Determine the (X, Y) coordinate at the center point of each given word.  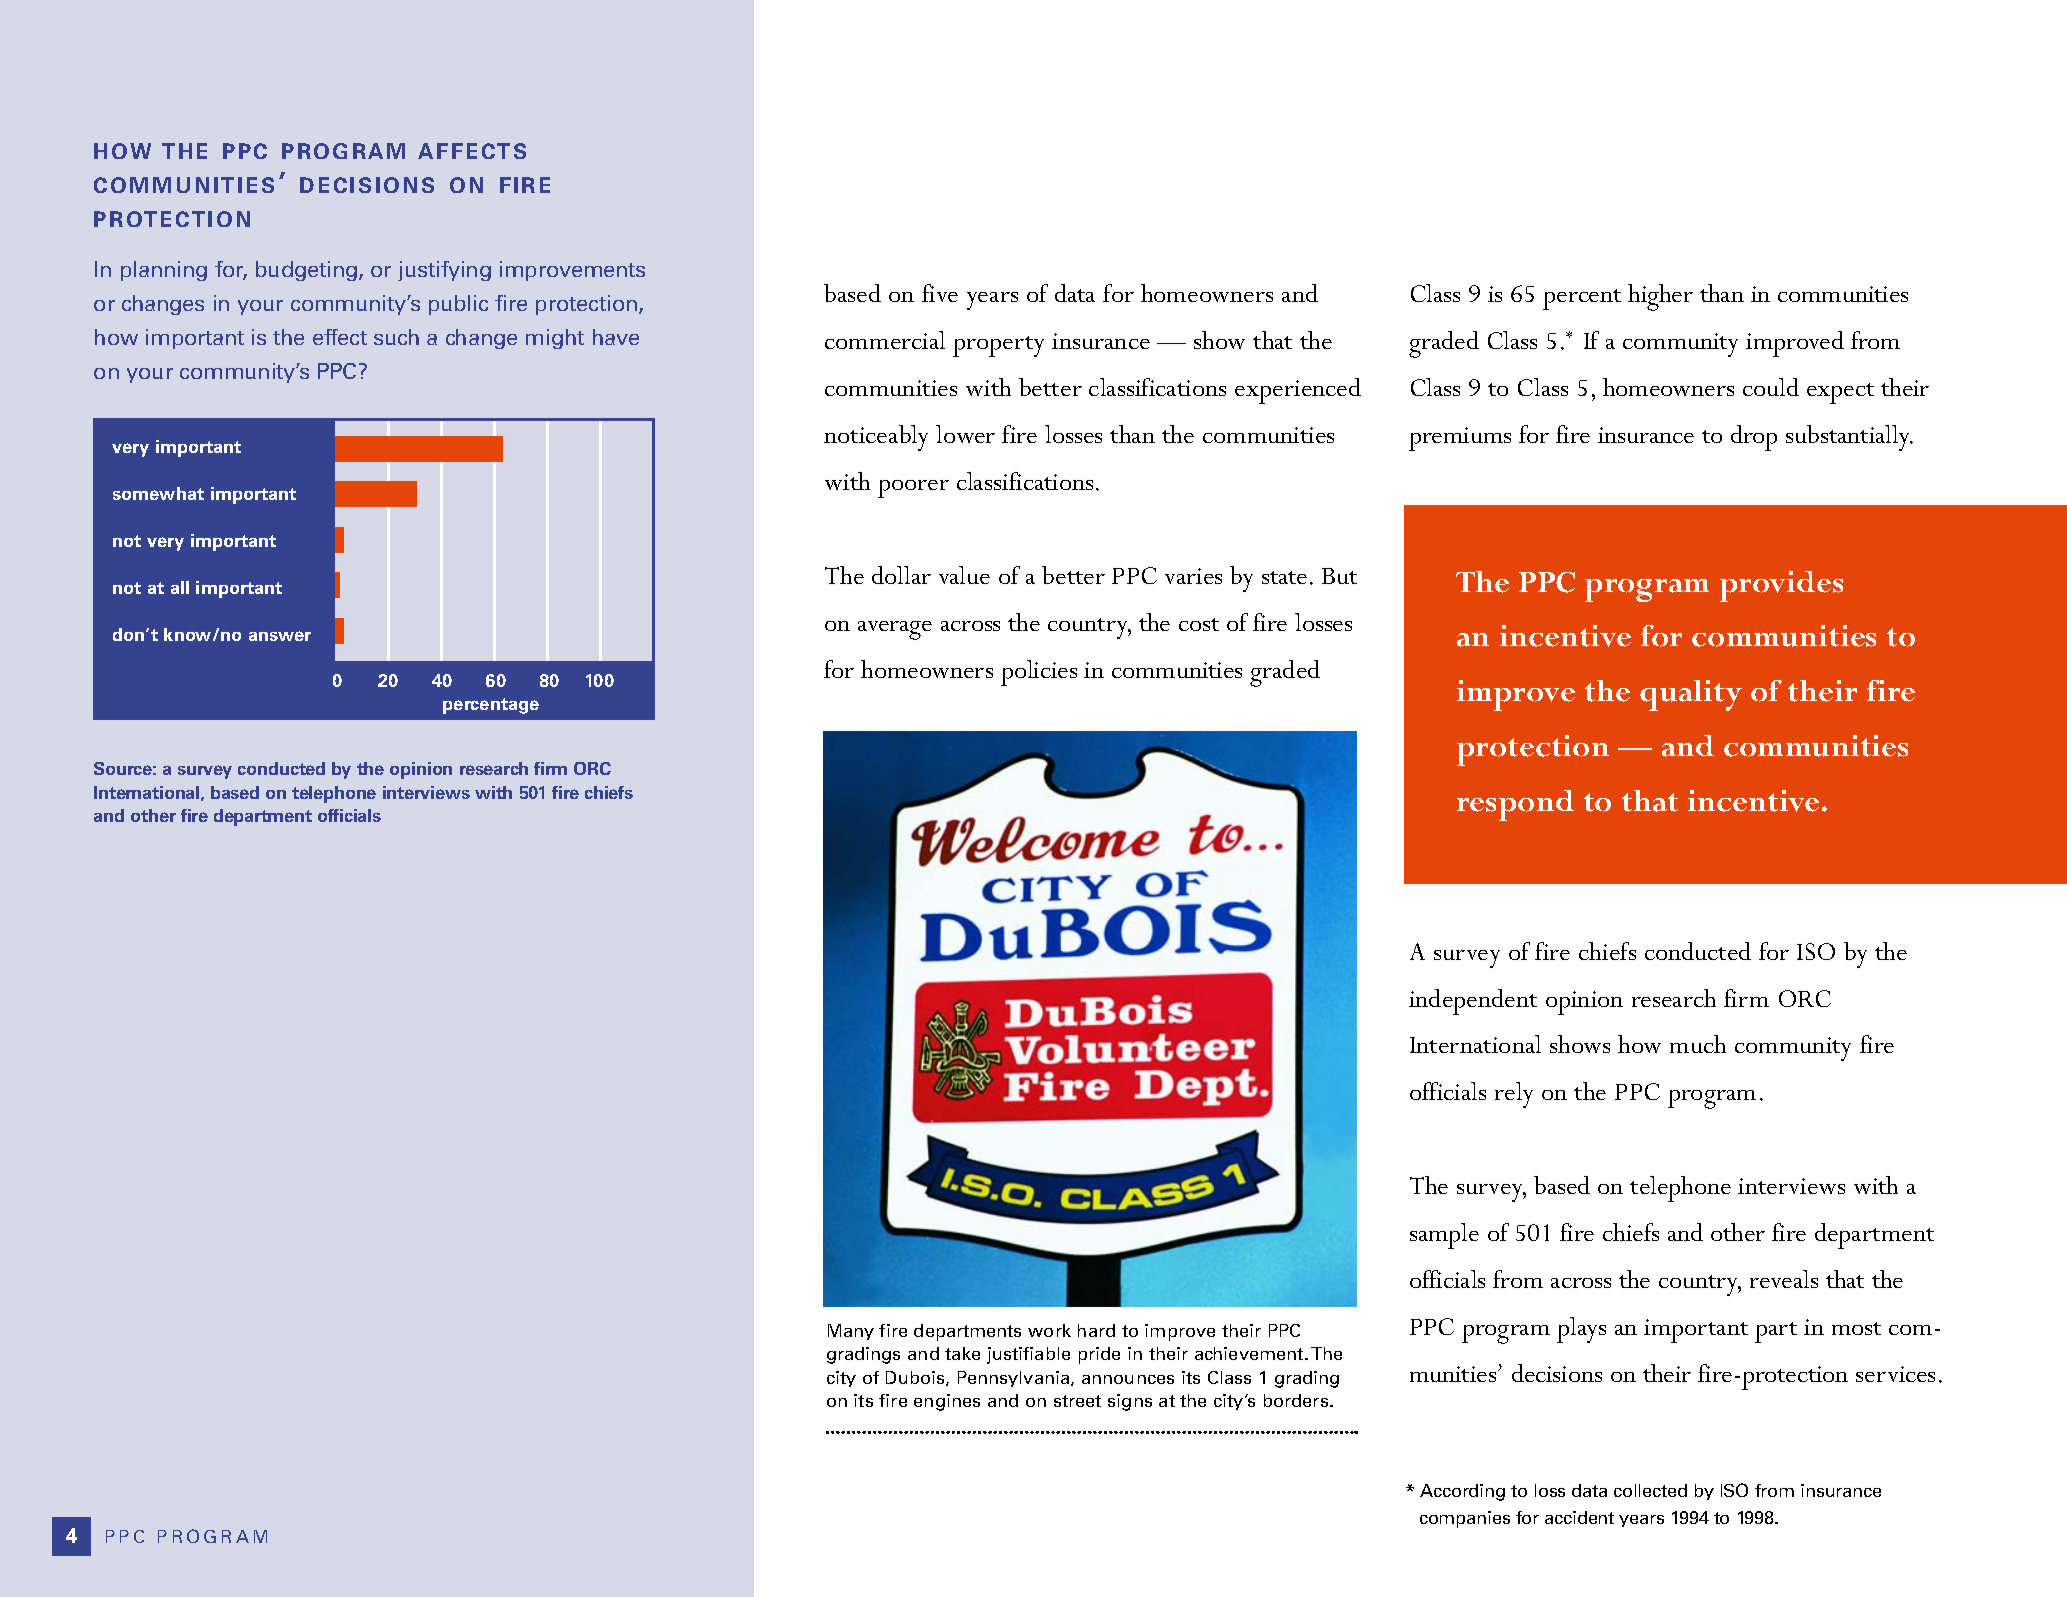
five (940, 293)
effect (340, 337)
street (1077, 1401)
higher (1660, 297)
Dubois (916, 1378)
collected (1650, 1490)
